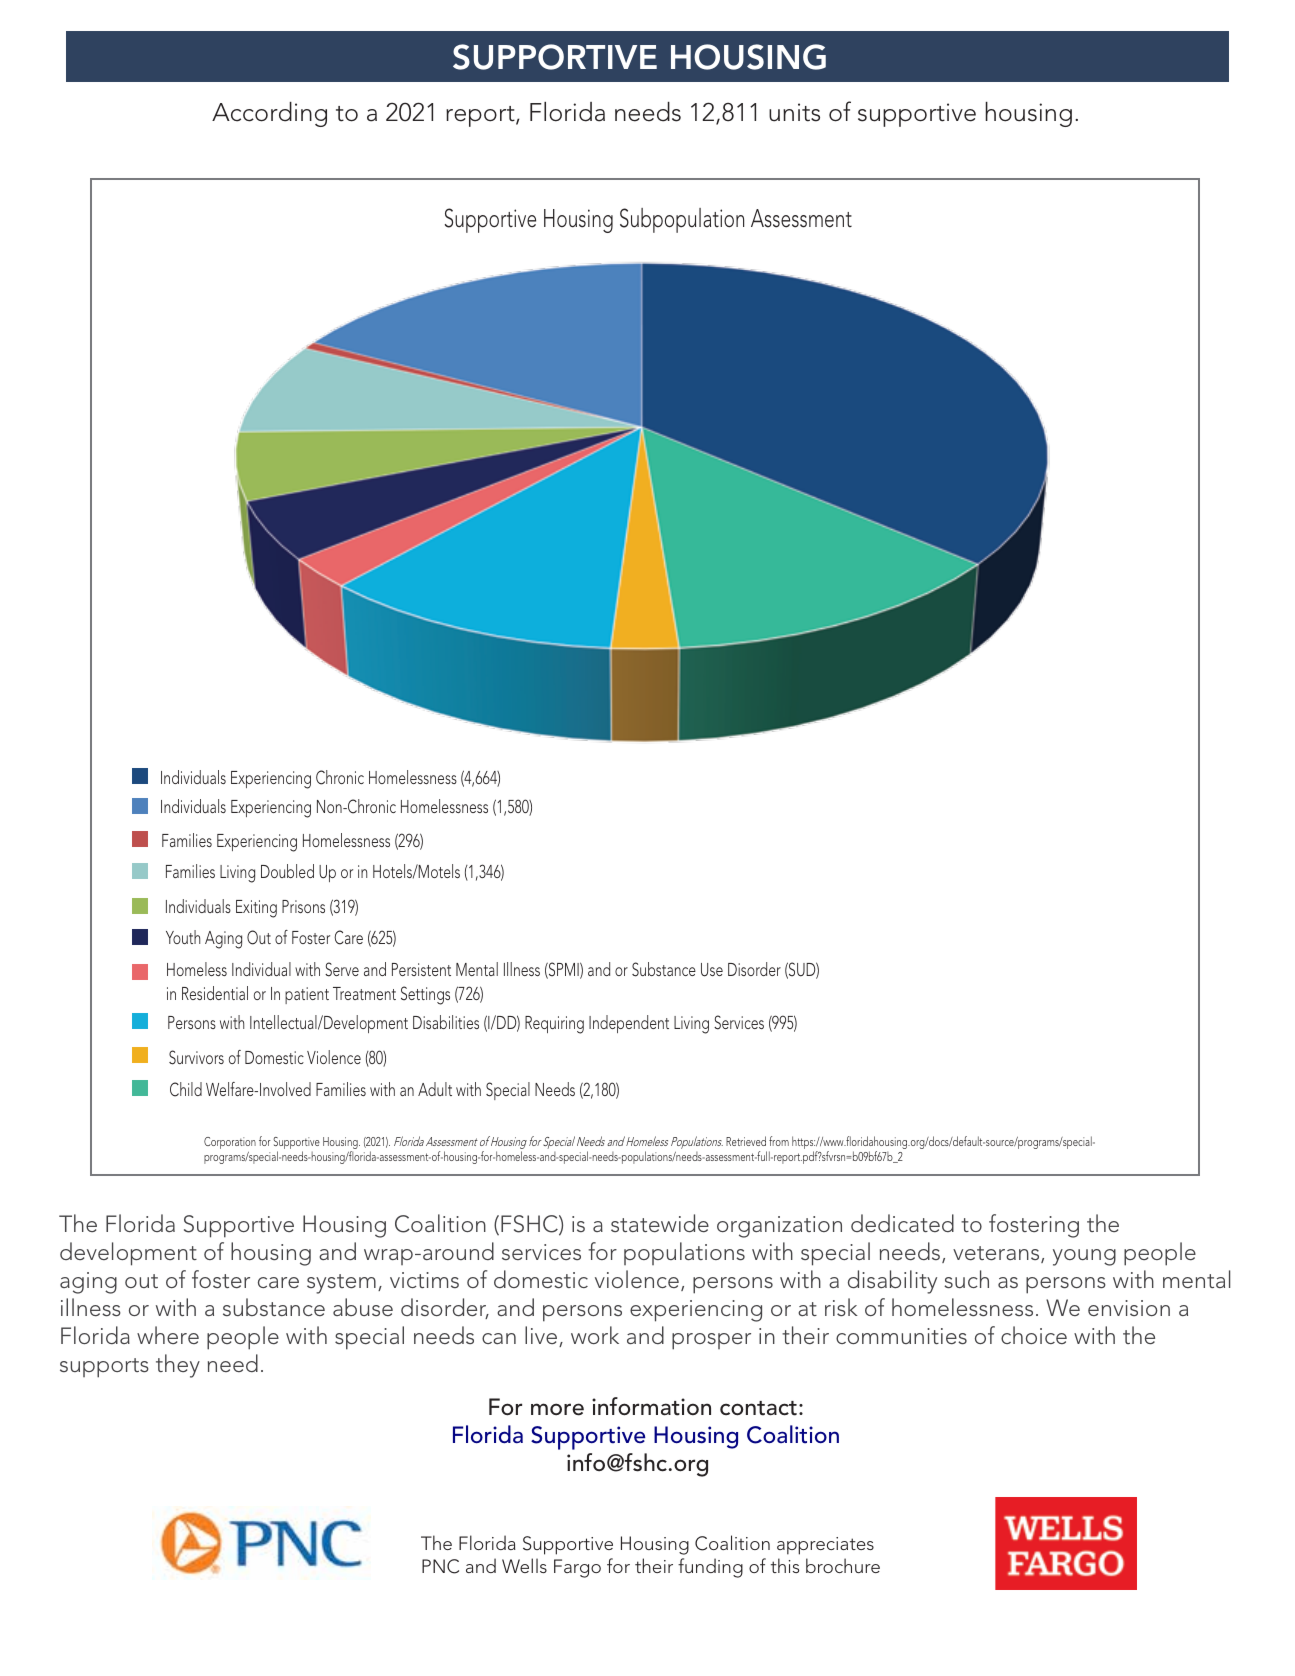  Describe the element at coordinates (794, 112) in the document. I see `units` at that location.
